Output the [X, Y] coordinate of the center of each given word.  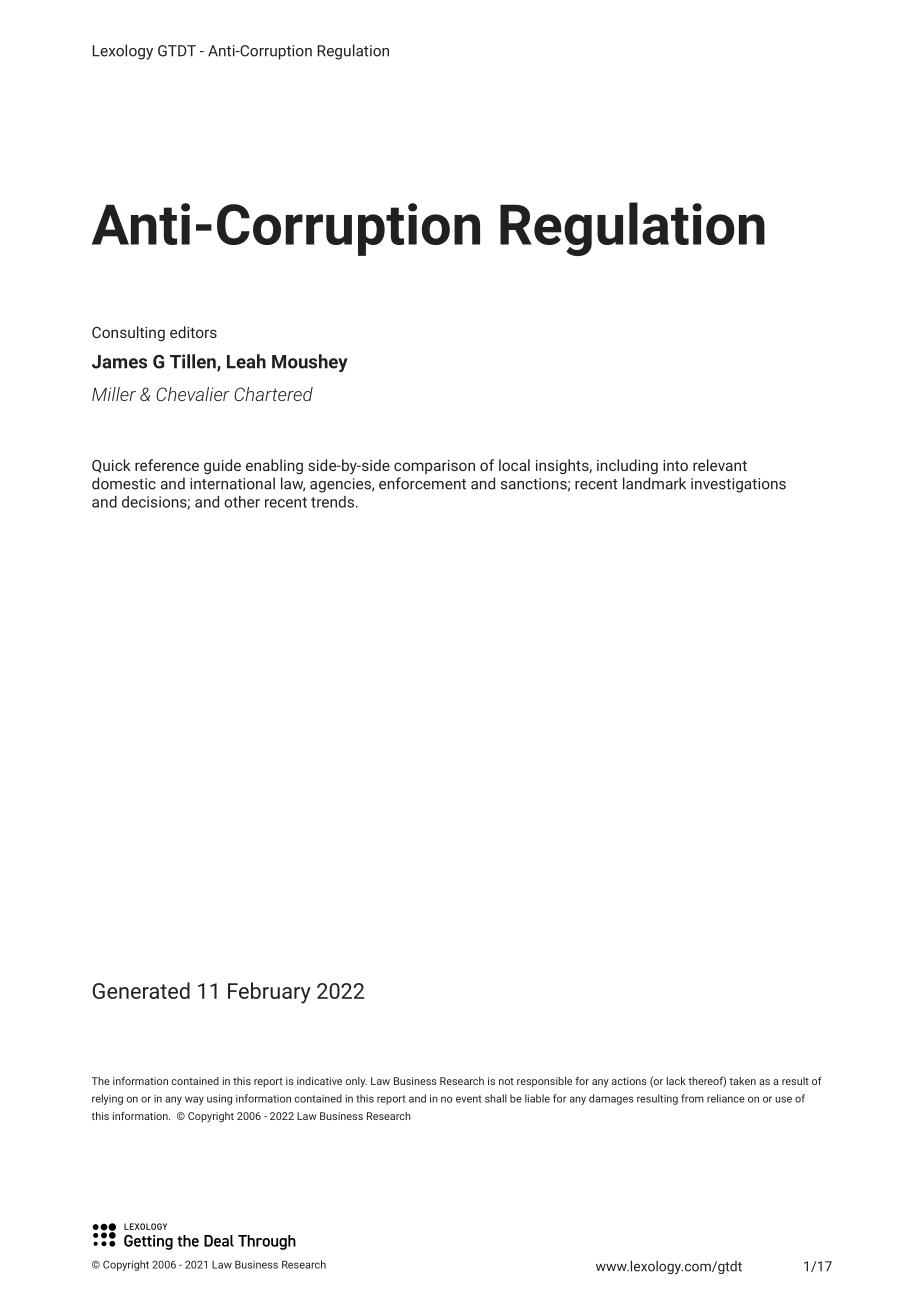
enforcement [422, 483]
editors [193, 332]
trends [332, 502]
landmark [654, 483]
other [242, 502]
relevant [720, 465]
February [269, 993]
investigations [738, 485]
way [194, 1100]
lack [676, 1081]
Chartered [273, 394]
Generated [141, 990]
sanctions [534, 484]
